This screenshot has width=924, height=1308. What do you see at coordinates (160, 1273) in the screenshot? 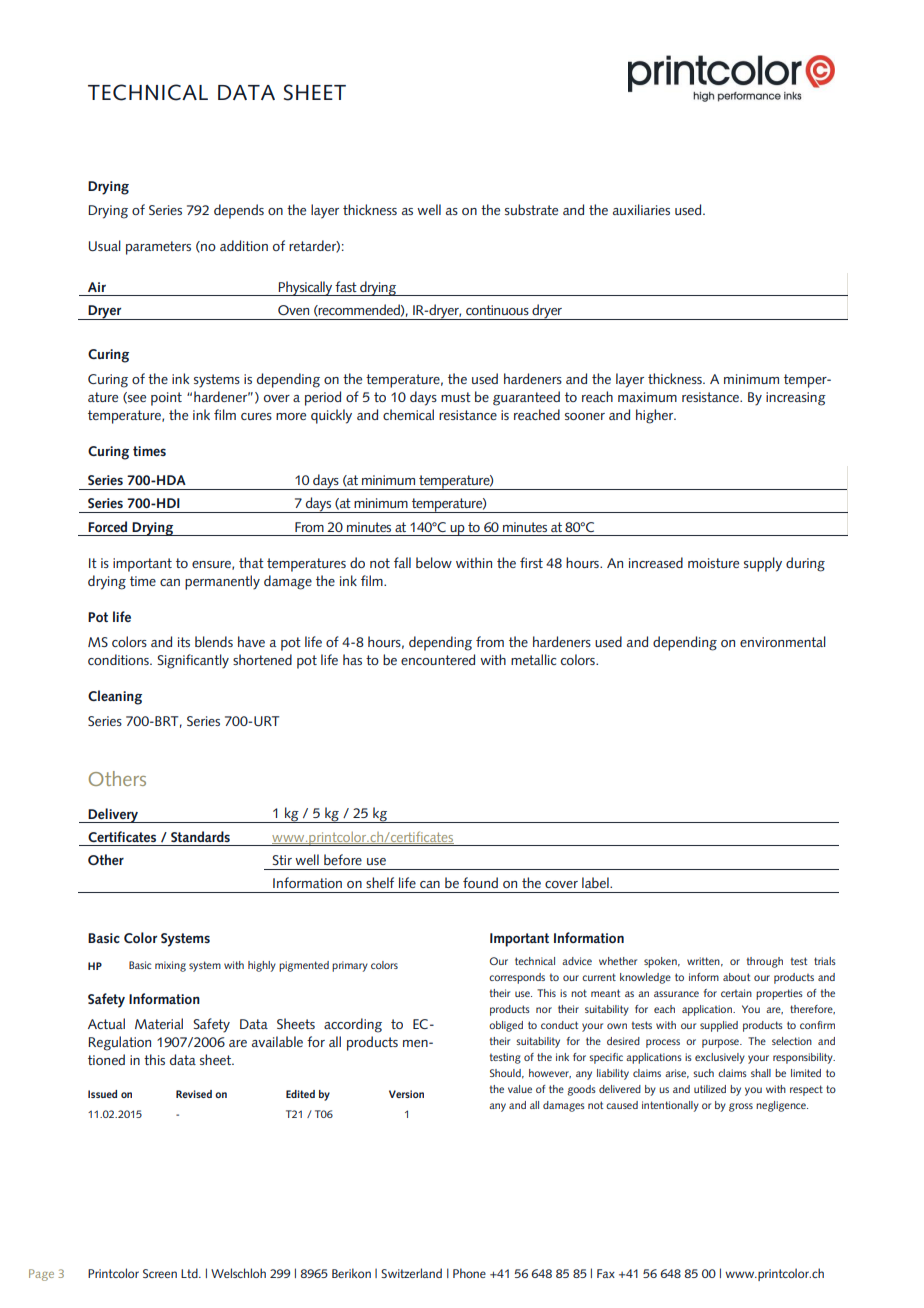
I see `Screen` at bounding box center [160, 1273].
